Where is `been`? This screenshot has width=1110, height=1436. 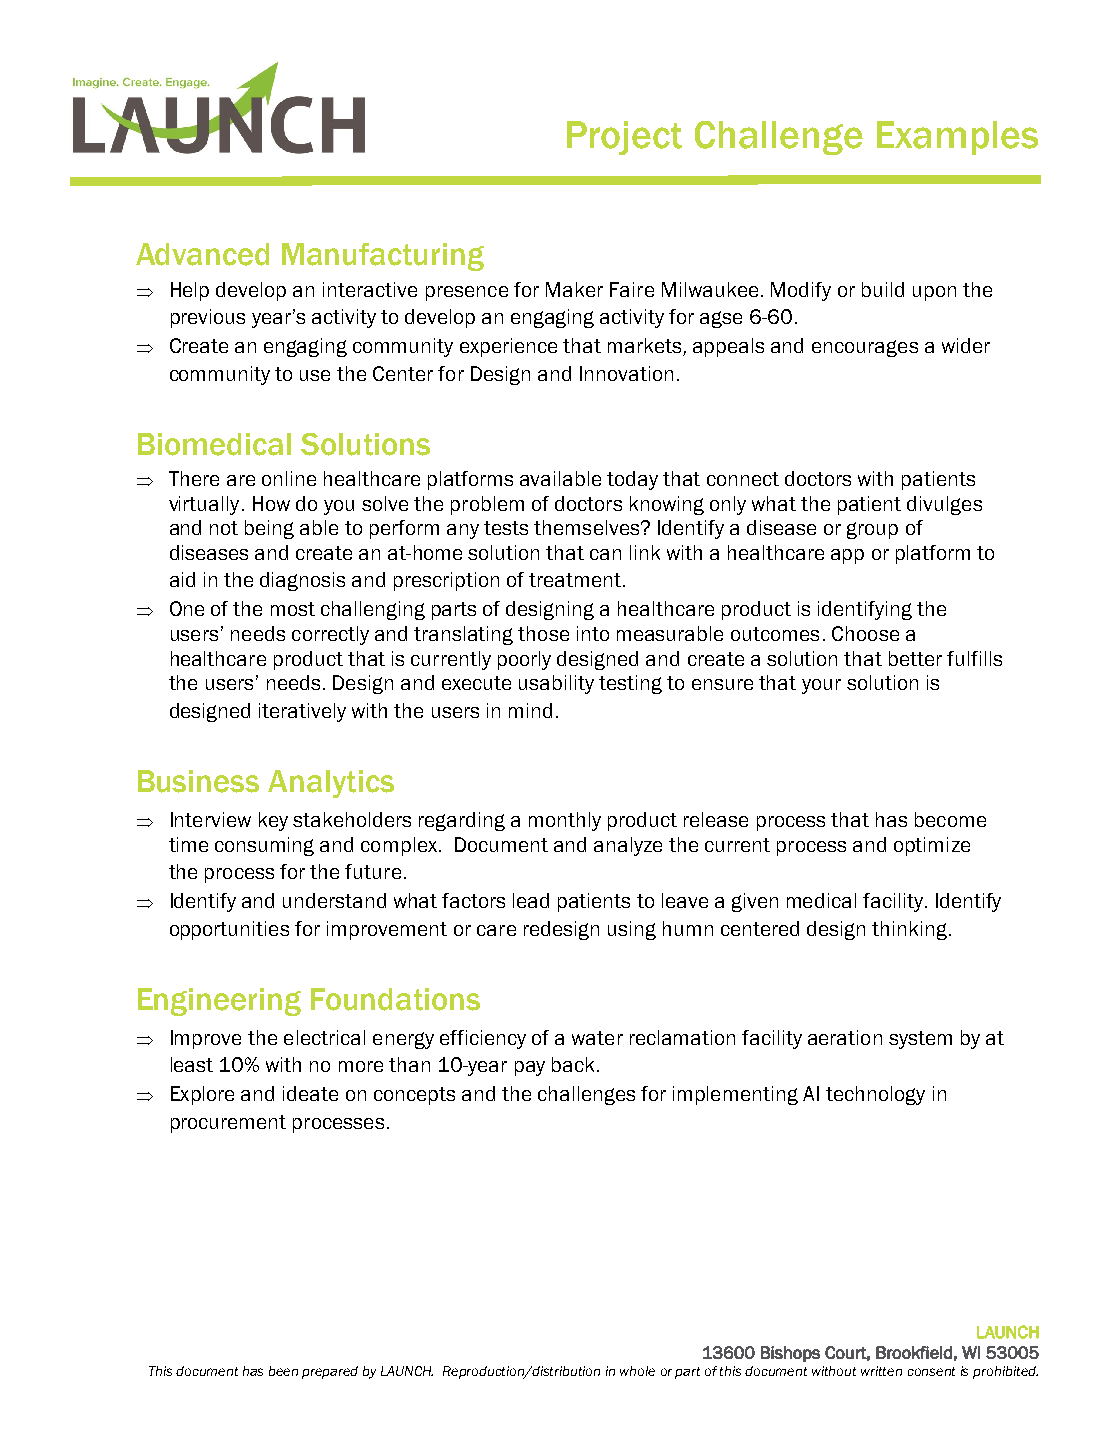 been is located at coordinates (283, 1371).
